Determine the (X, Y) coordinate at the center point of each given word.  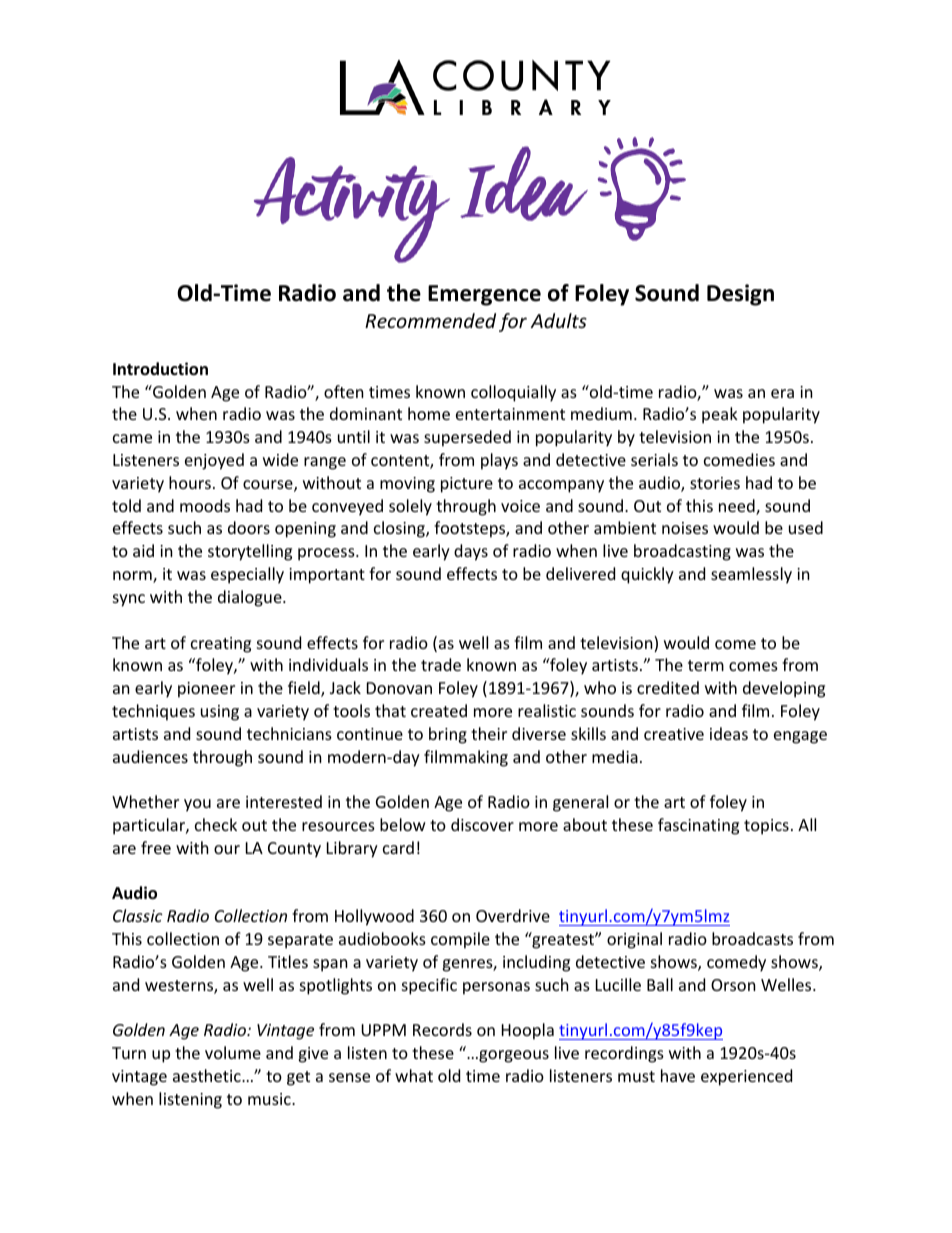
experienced (746, 1077)
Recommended (430, 320)
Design (740, 295)
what (414, 1075)
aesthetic (208, 1075)
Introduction (160, 369)
